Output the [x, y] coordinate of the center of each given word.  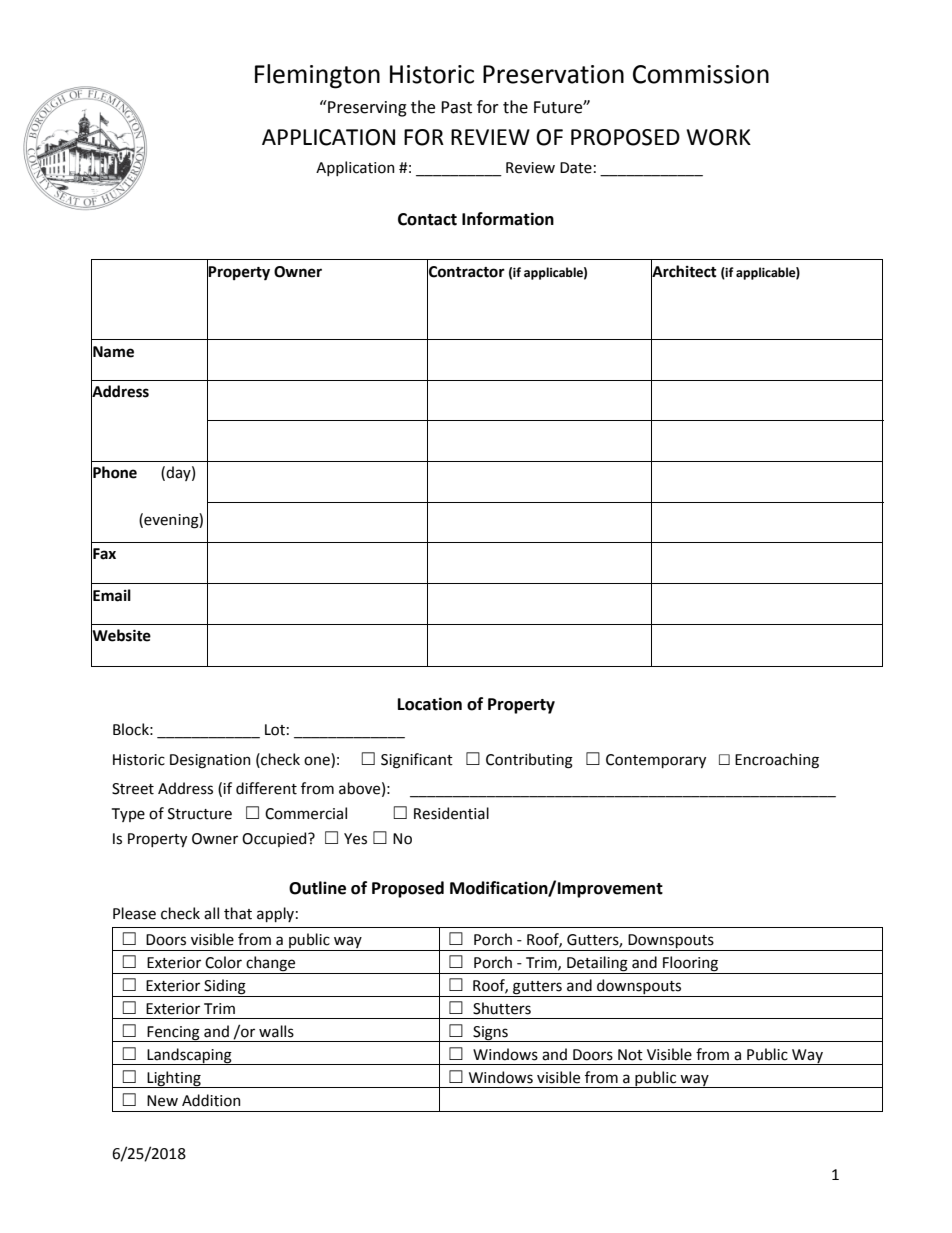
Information [508, 219]
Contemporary [656, 761]
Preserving [366, 108]
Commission [701, 74]
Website [121, 635]
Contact [427, 219]
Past [456, 107]
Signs [490, 1034]
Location [430, 704]
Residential [451, 813]
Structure [200, 814]
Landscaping [189, 1056]
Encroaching [777, 761]
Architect [684, 270]
